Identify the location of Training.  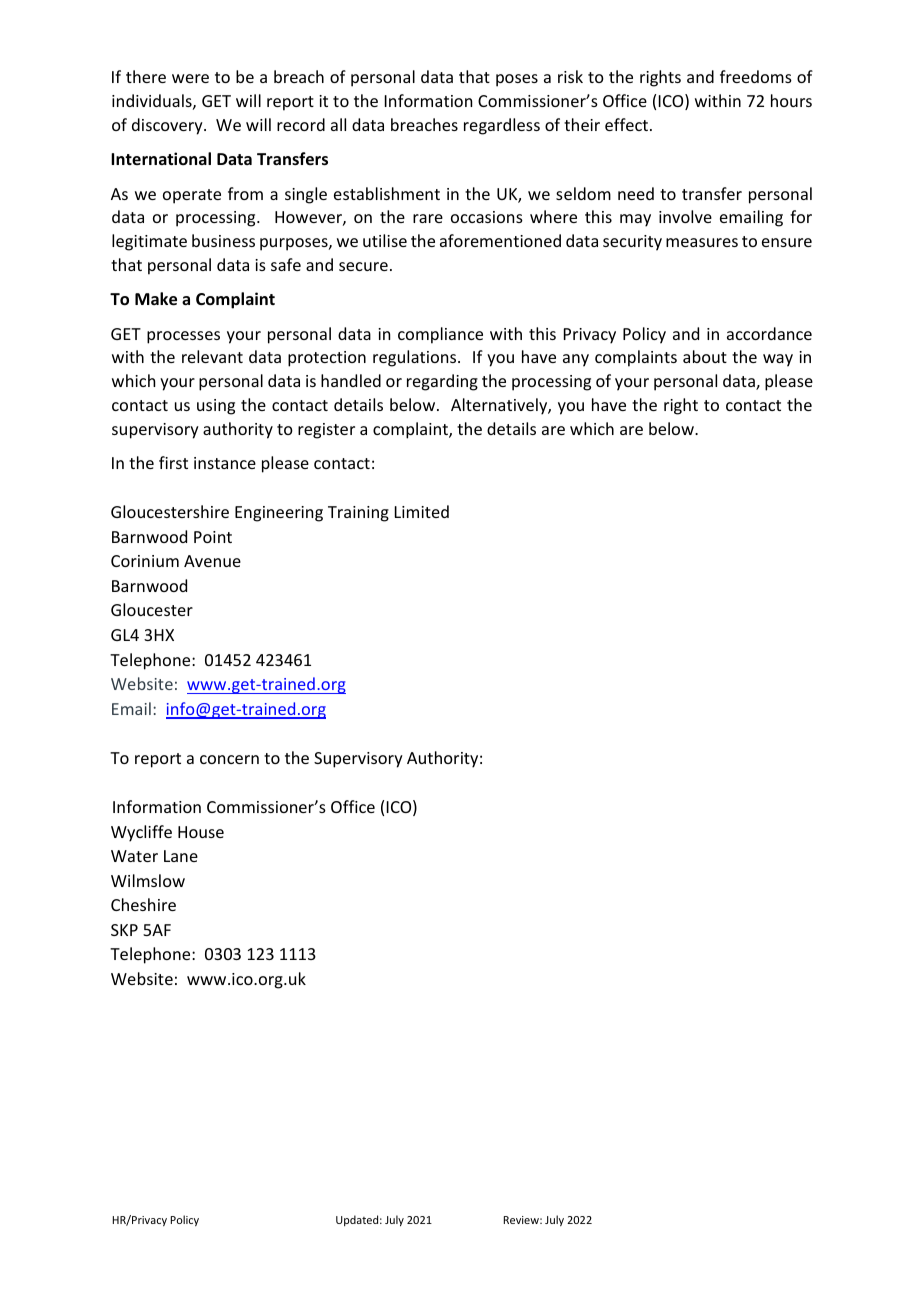
(358, 514).
